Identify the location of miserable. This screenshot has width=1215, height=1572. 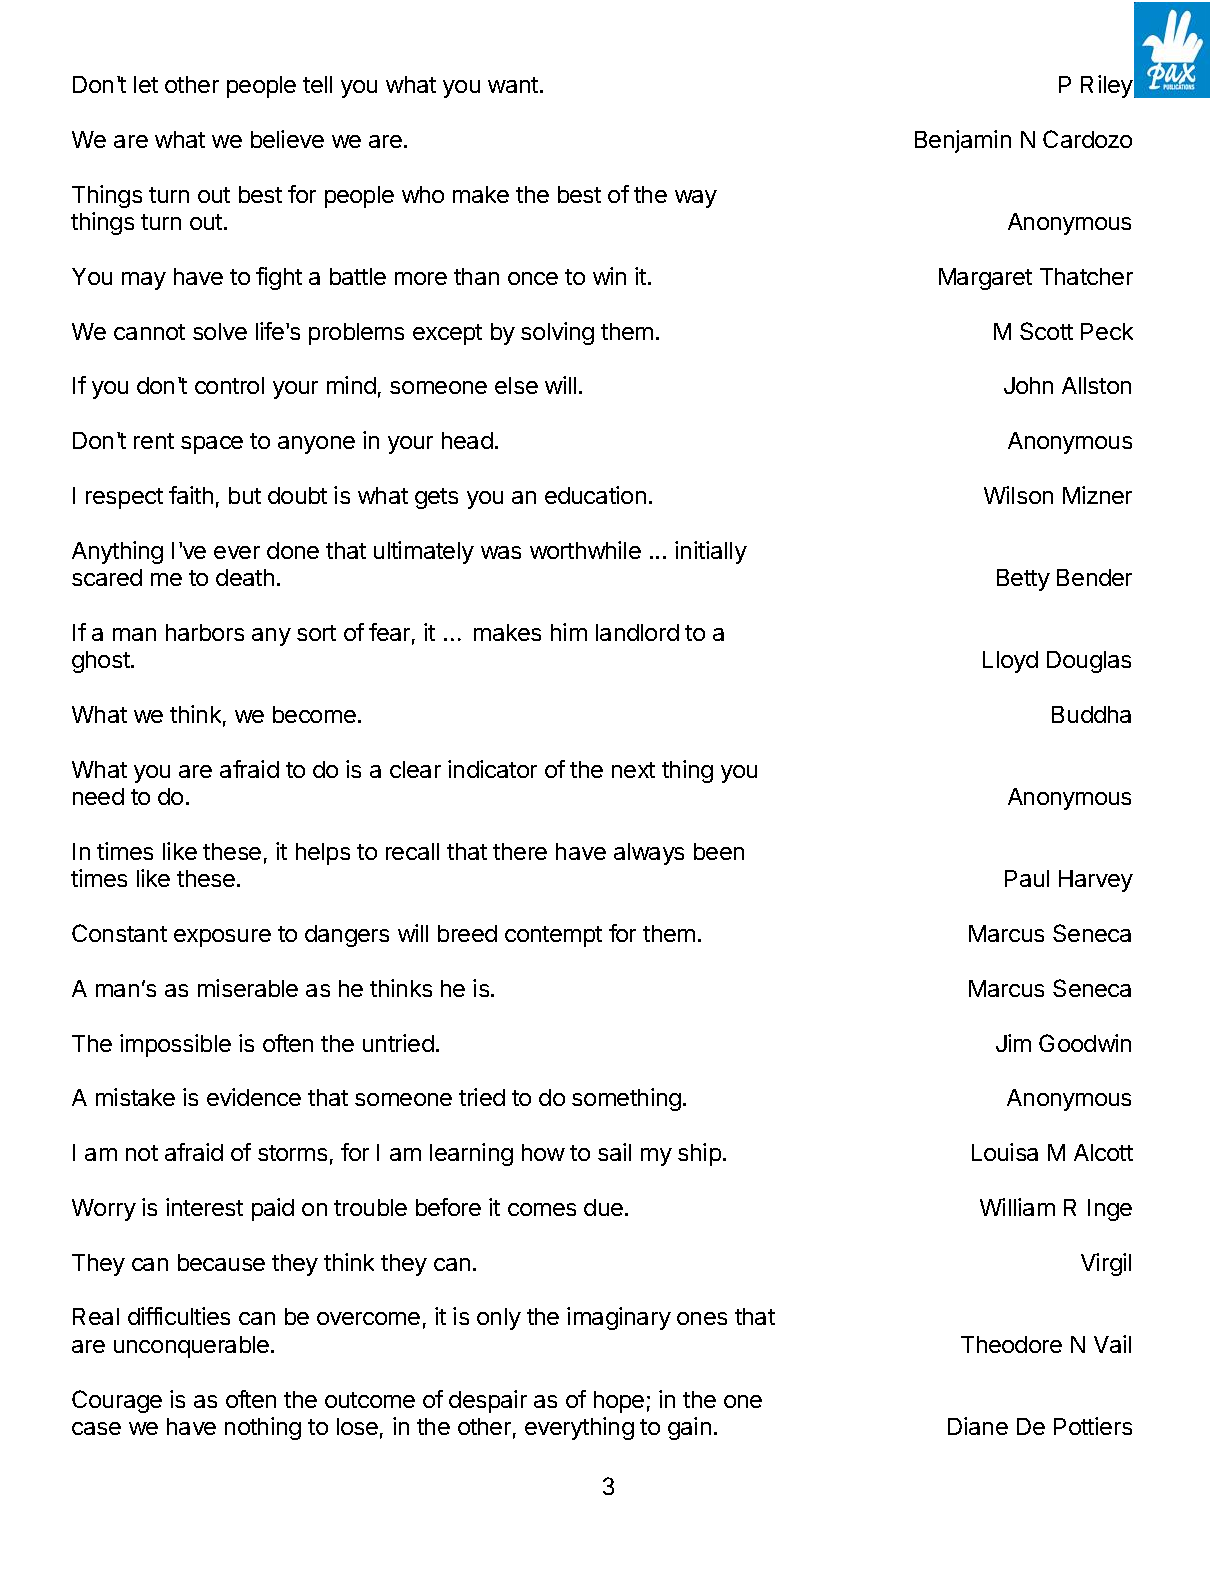
(248, 988).
